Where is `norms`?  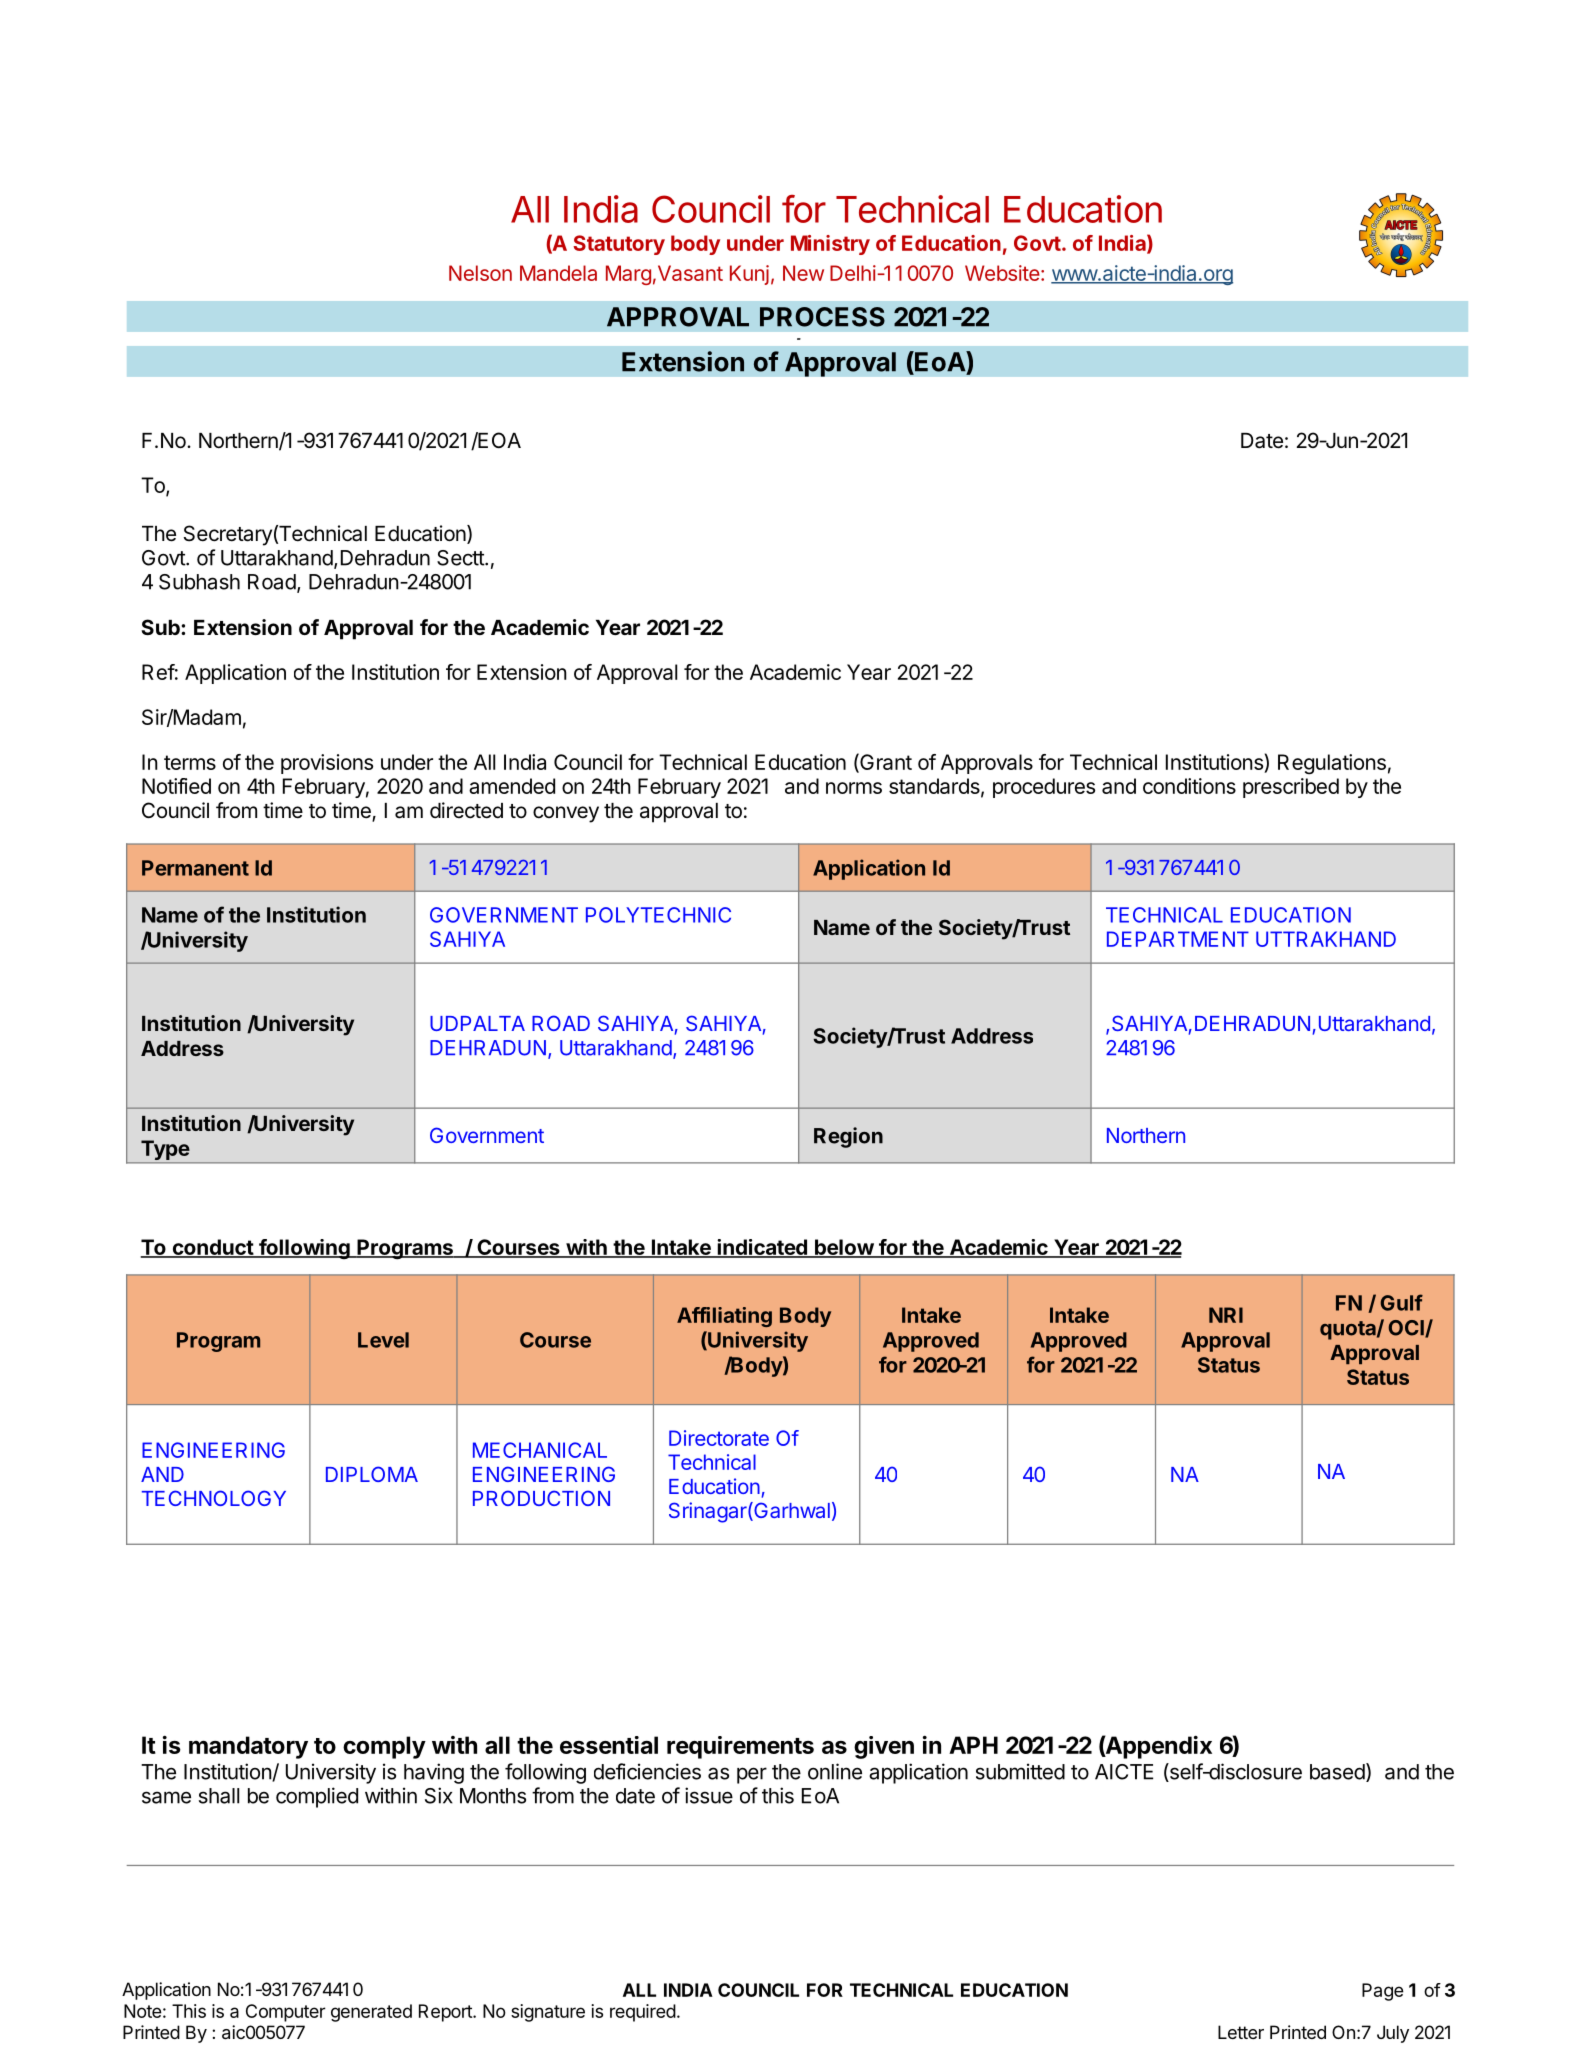
norms is located at coordinates (854, 788).
